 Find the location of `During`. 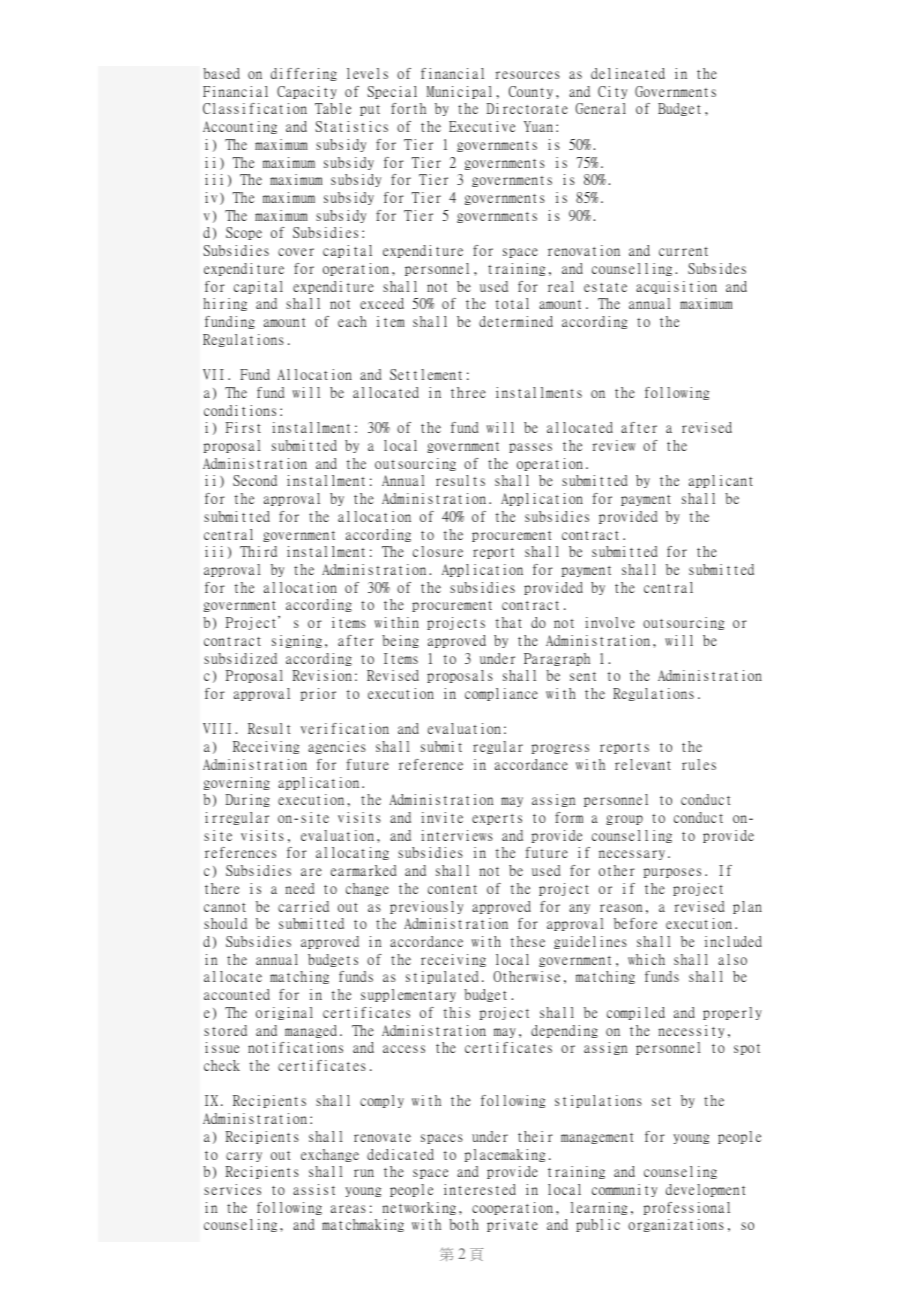

During is located at coordinates (248, 800).
